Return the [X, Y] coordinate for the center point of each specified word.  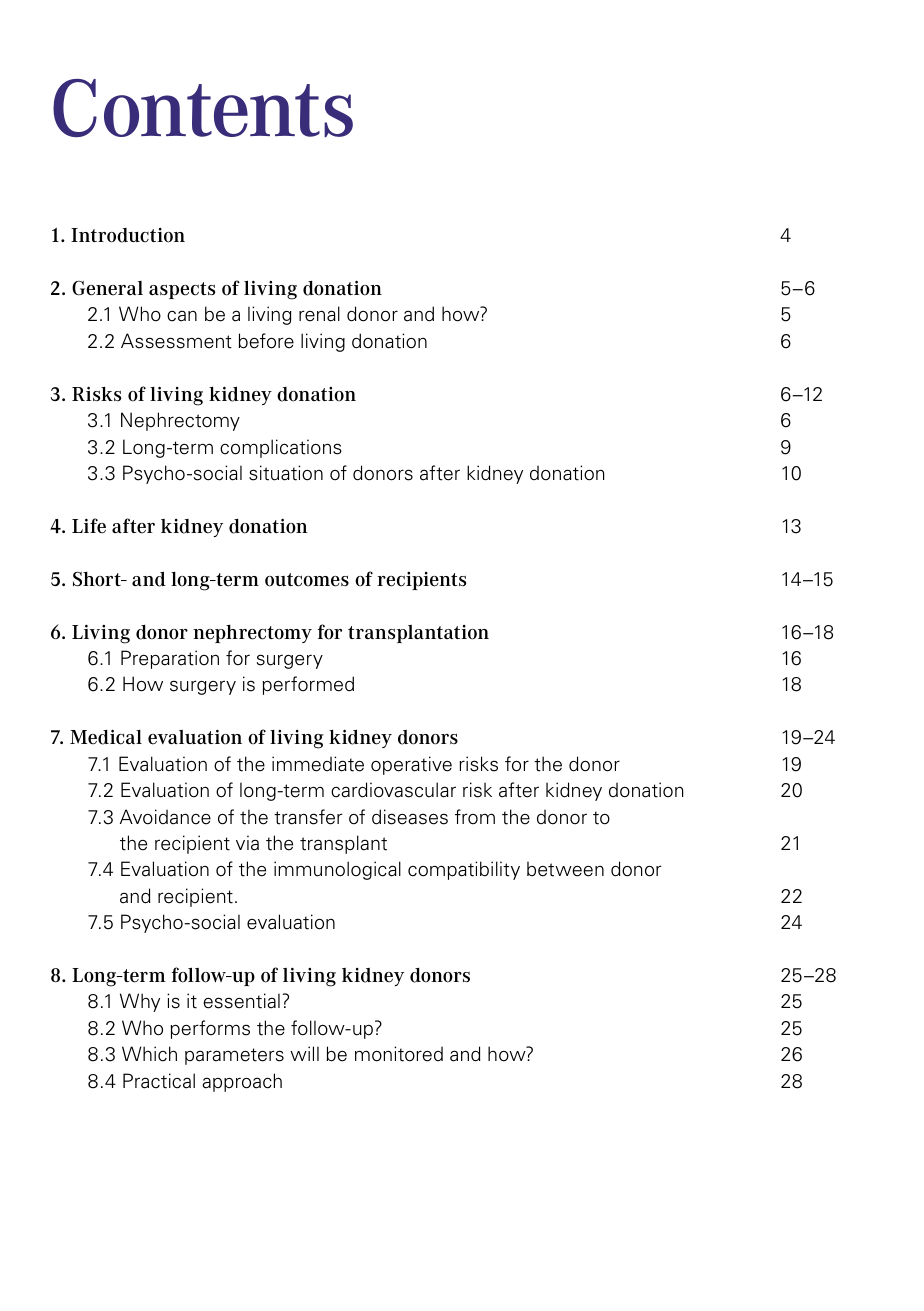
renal [319, 314]
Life [89, 526]
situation [286, 473]
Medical [106, 737]
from [475, 816]
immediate [318, 764]
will [304, 1053]
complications [281, 448]
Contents [203, 108]
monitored [399, 1054]
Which [149, 1054]
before [266, 341]
